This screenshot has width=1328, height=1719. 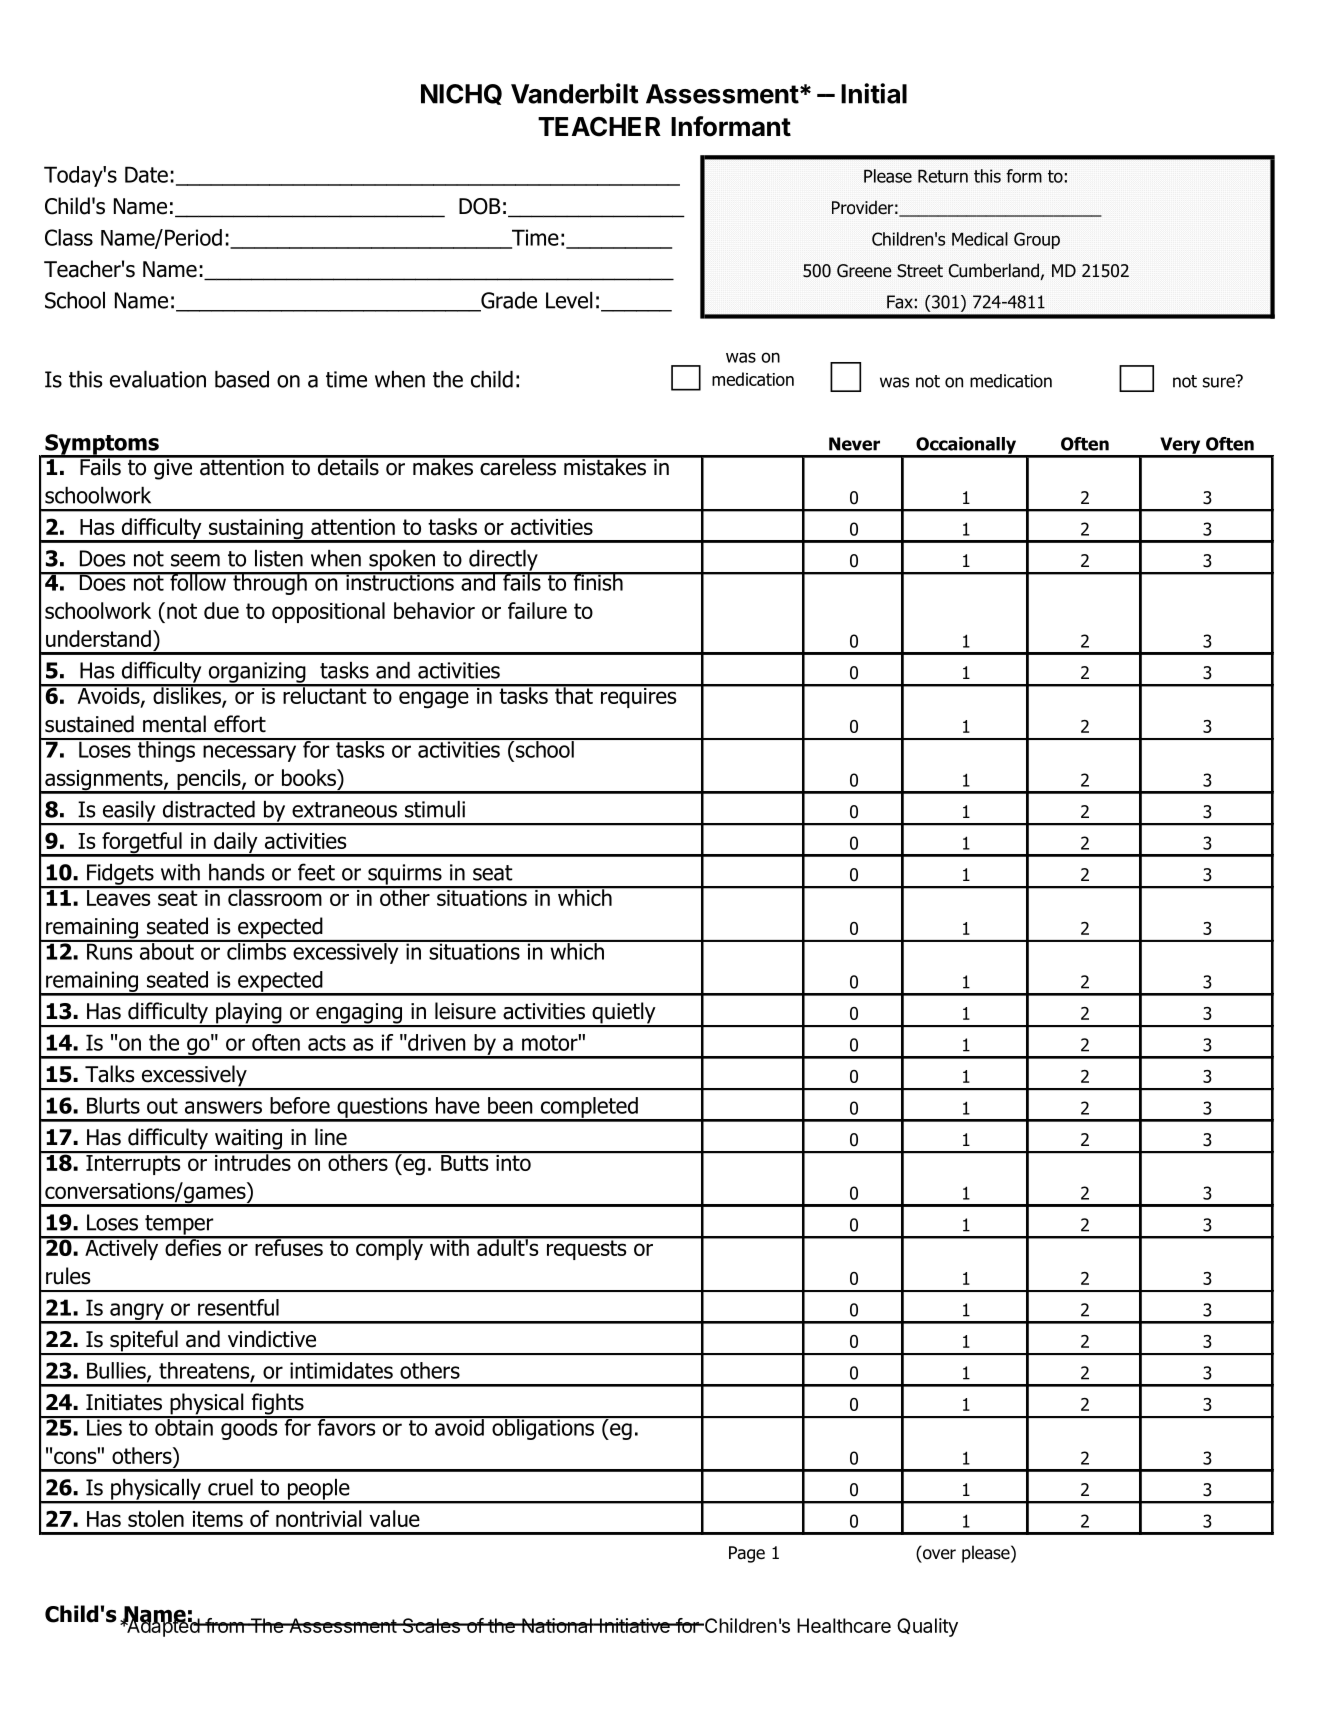 I want to click on Never, so click(x=854, y=444).
